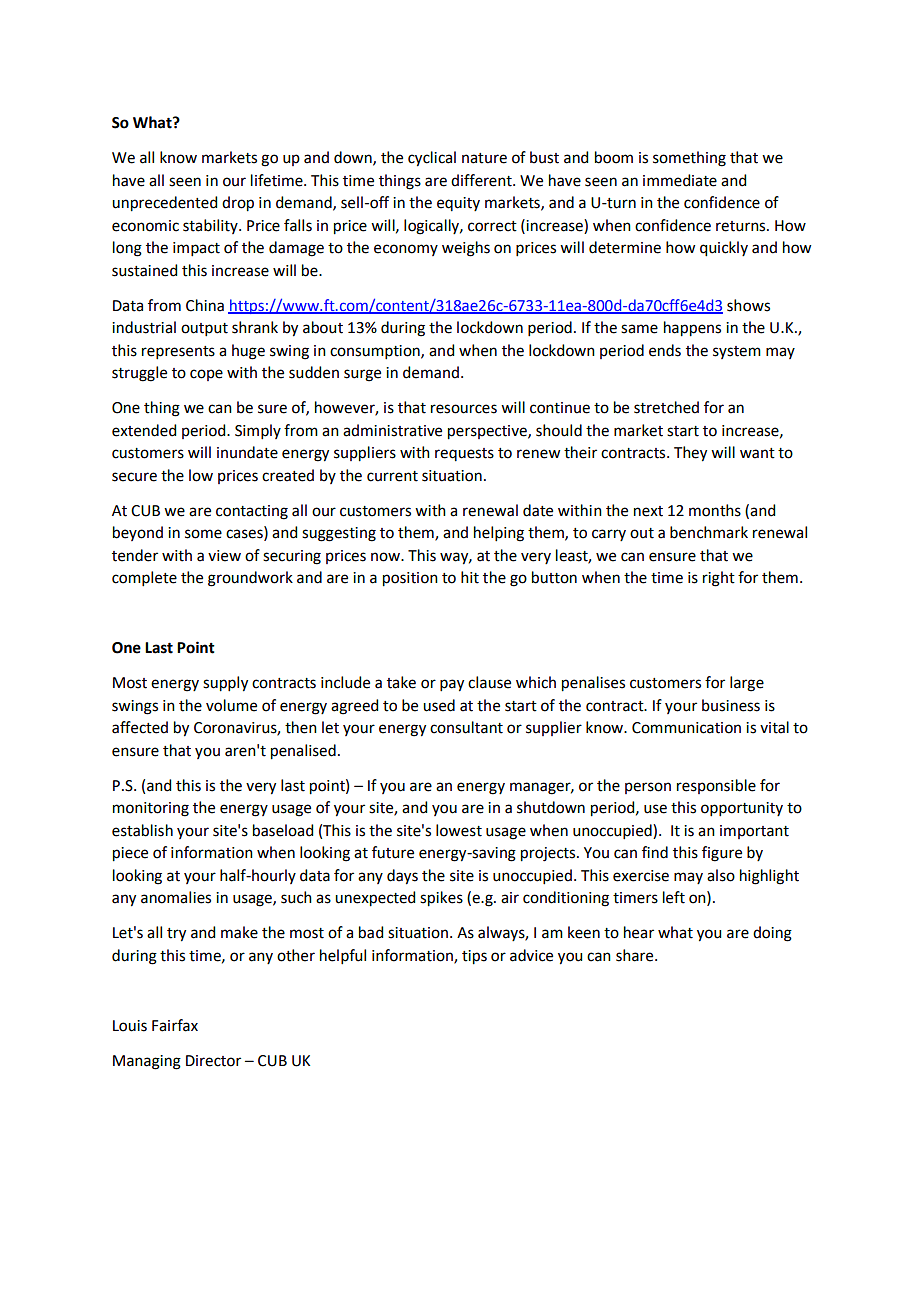  What do you see at coordinates (175, 1025) in the screenshot?
I see `Fairfax` at bounding box center [175, 1025].
